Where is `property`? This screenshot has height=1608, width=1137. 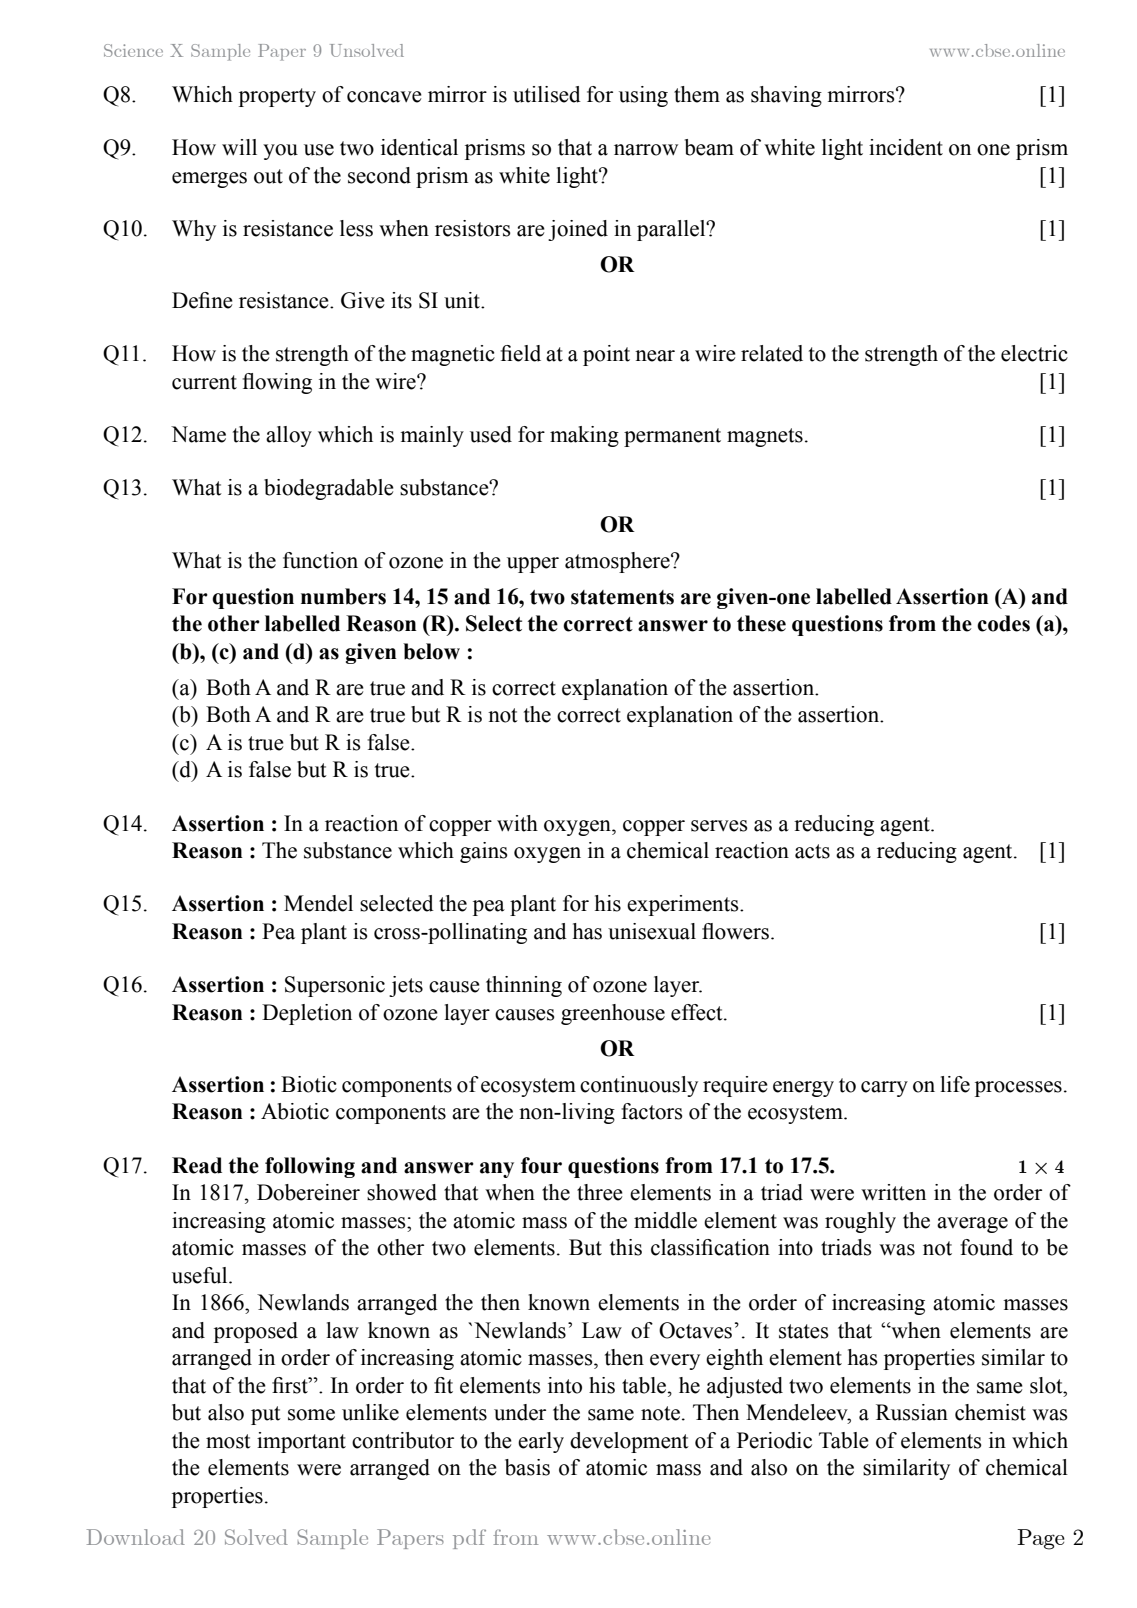 property is located at coordinates (277, 97).
